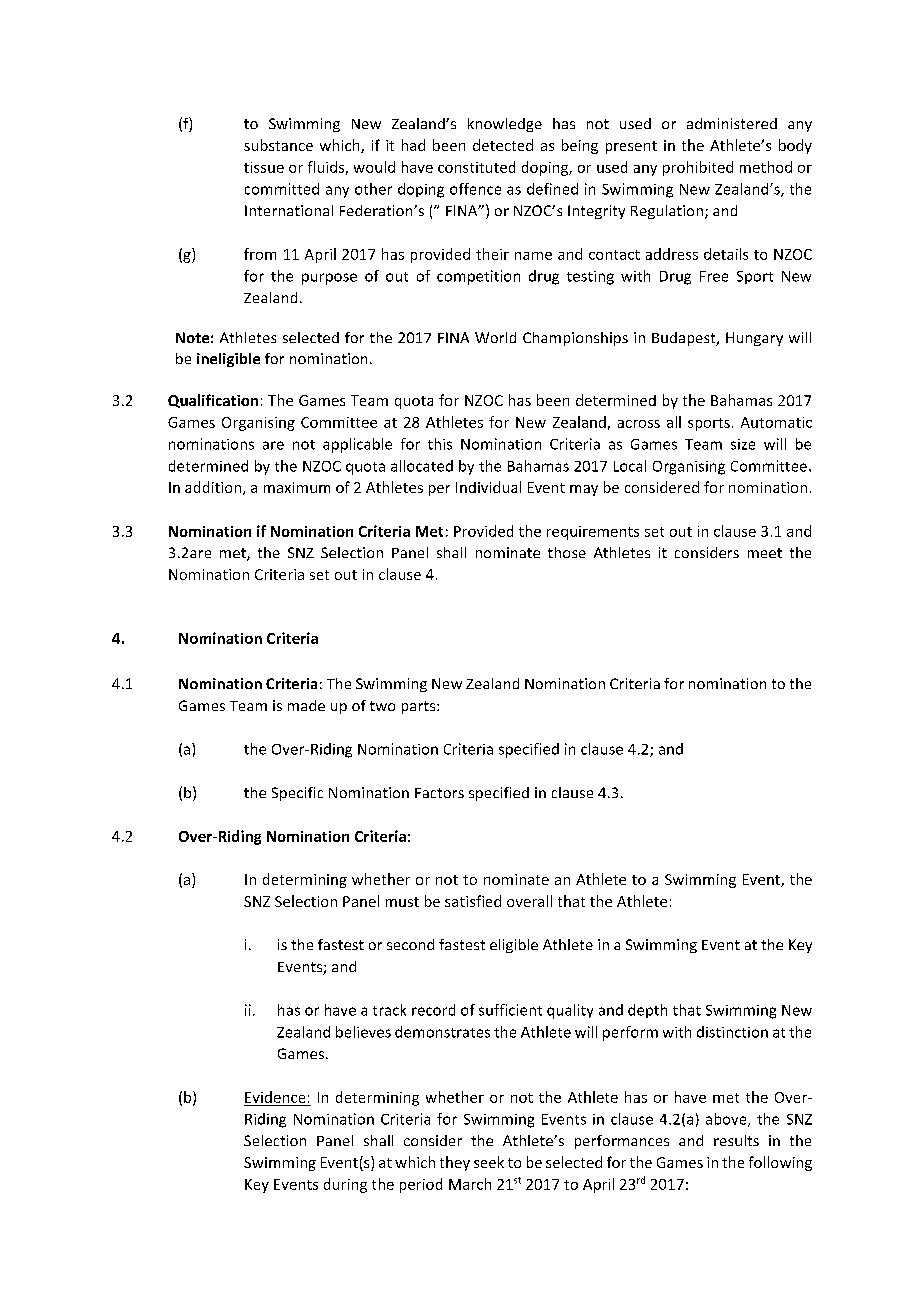 This page has height=1308, width=924. Describe the element at coordinates (743, 444) in the page. I see `size` at that location.
